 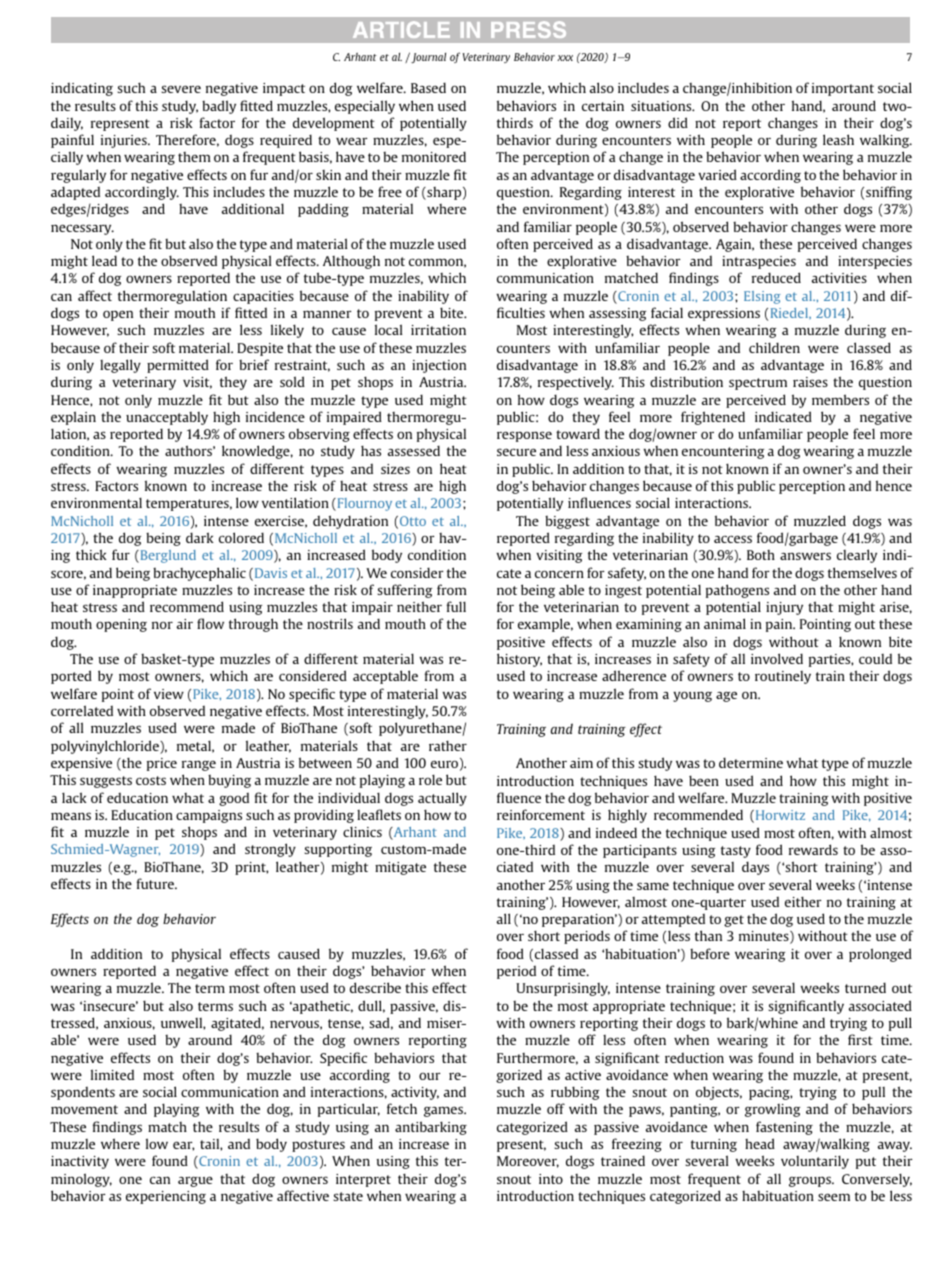 What do you see at coordinates (195, 1181) in the page?
I see `argue` at bounding box center [195, 1181].
